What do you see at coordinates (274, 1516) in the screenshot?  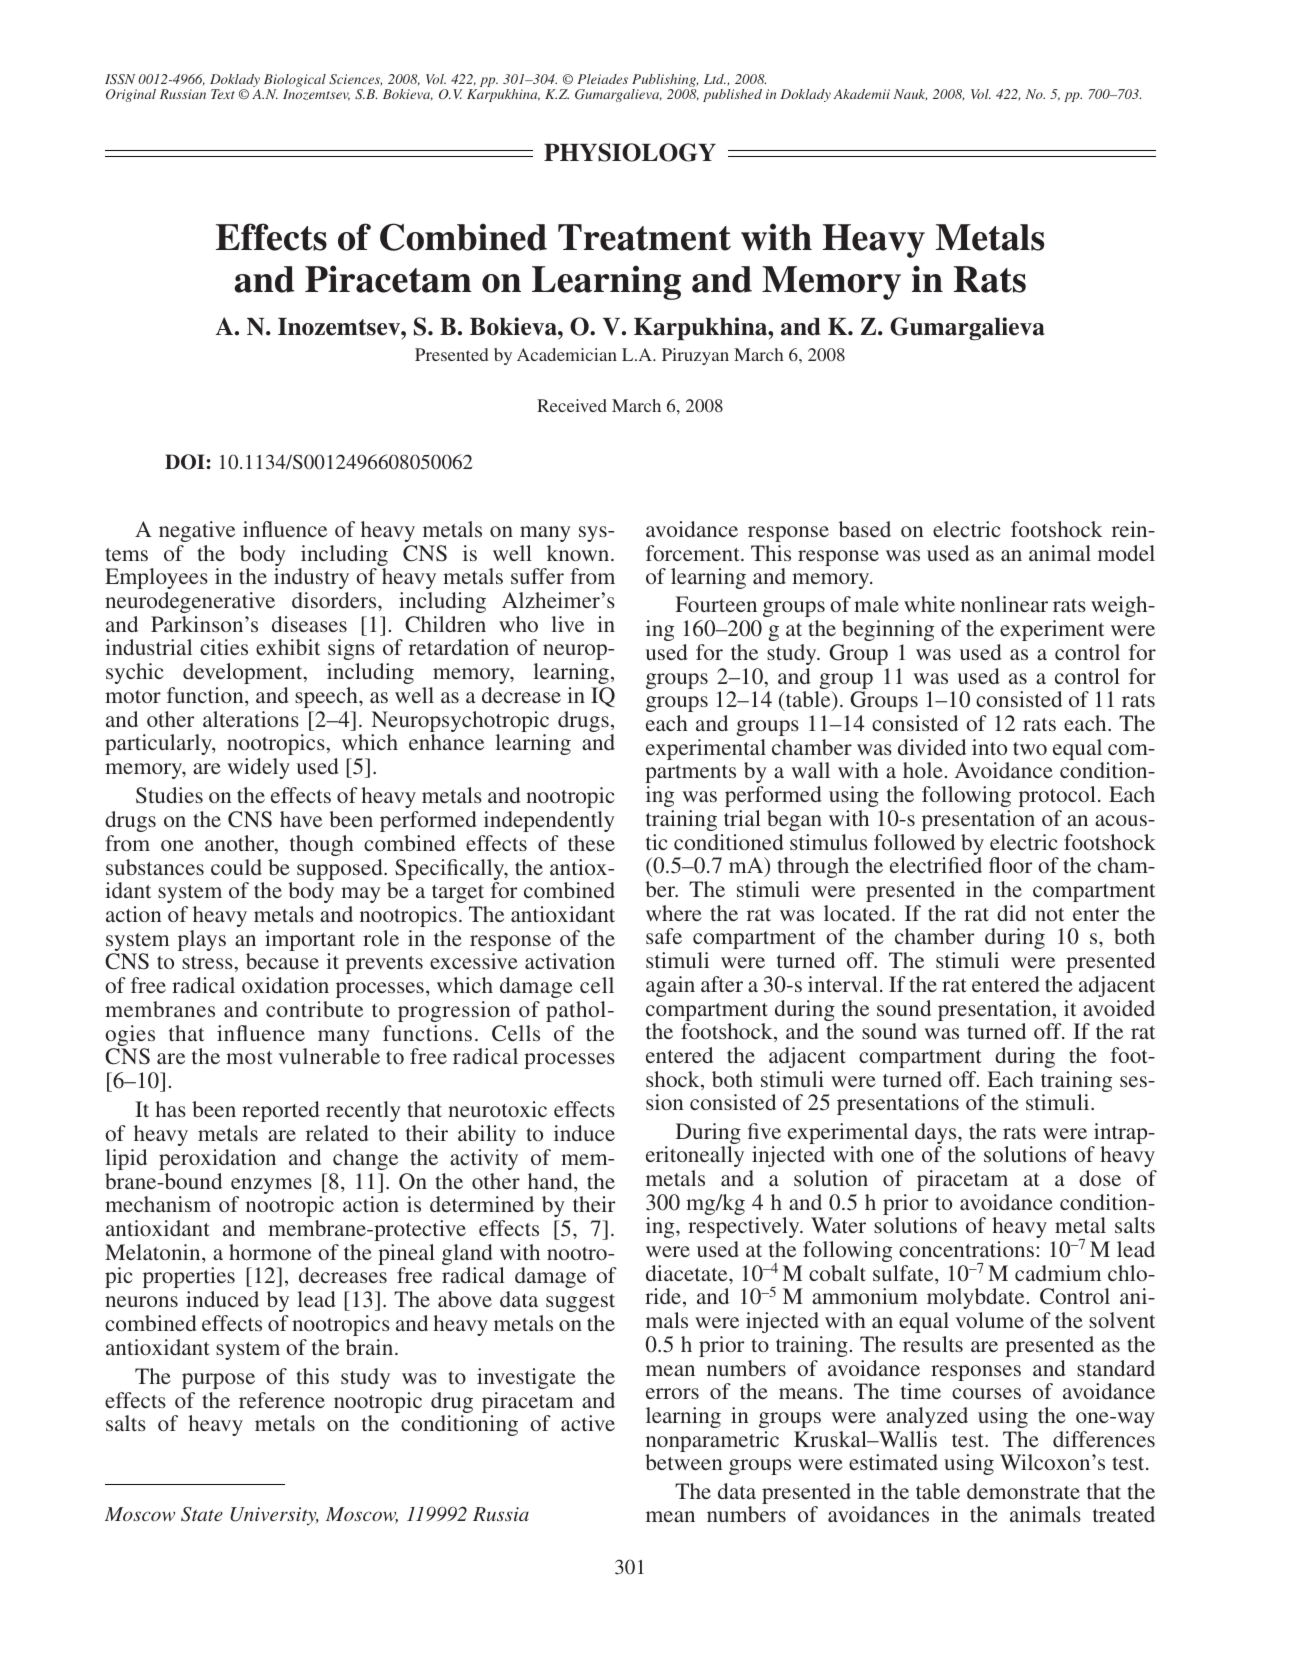 I see `University` at bounding box center [274, 1516].
